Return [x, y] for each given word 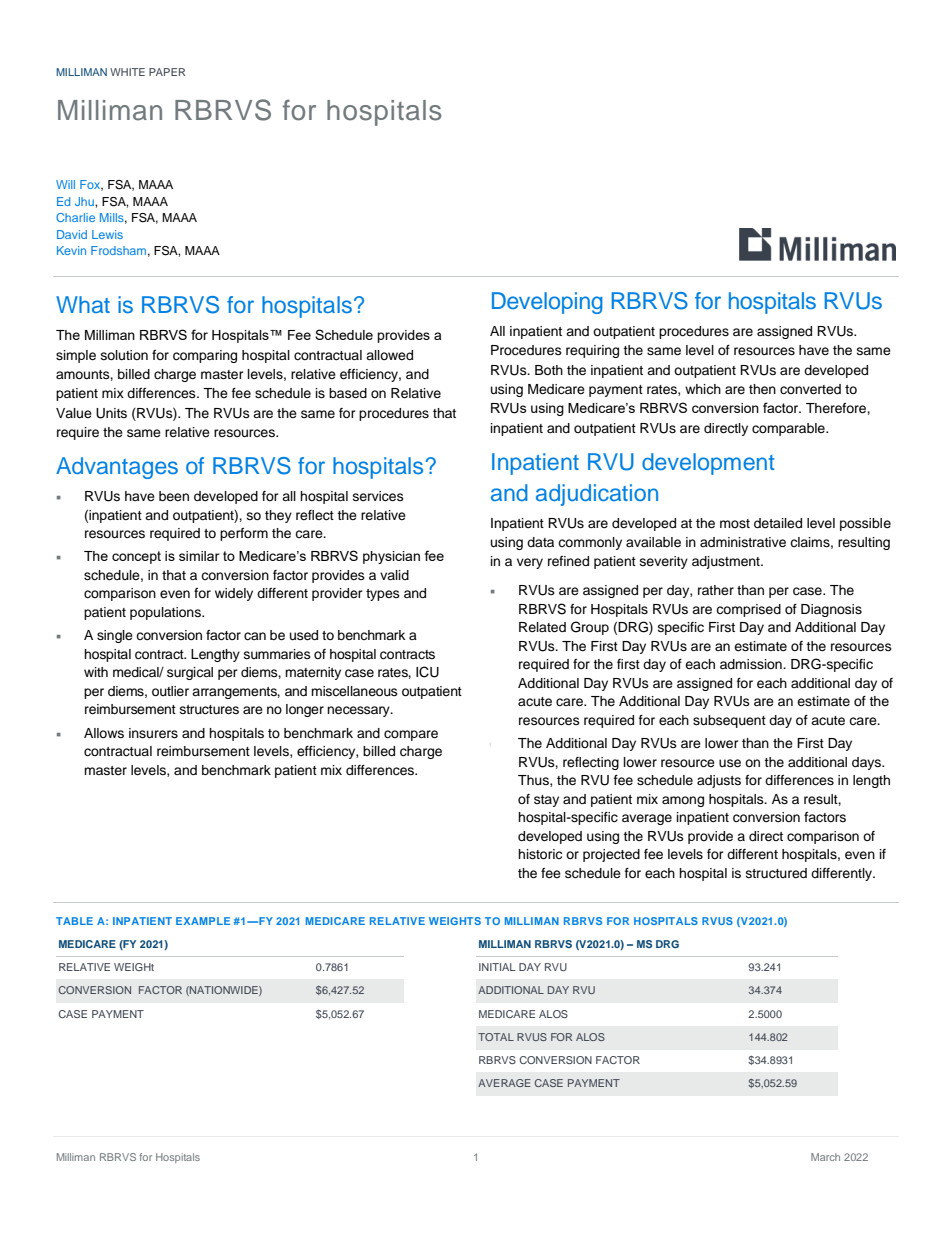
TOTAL [496, 1037]
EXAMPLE [203, 921]
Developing [547, 303]
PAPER [167, 72]
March [825, 1157]
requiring [592, 351]
